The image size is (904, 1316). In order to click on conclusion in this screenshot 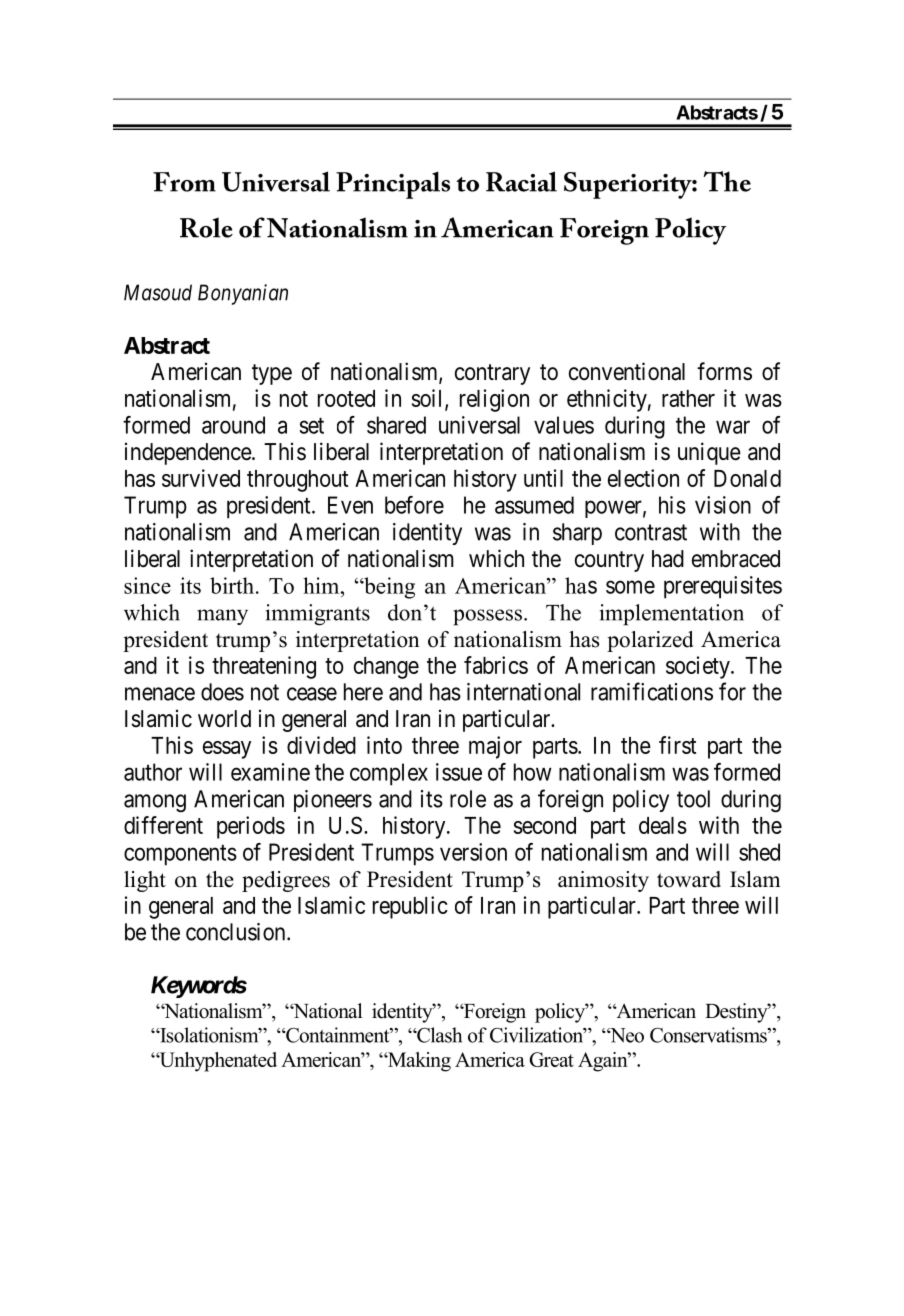, I will do `click(237, 932)`.
